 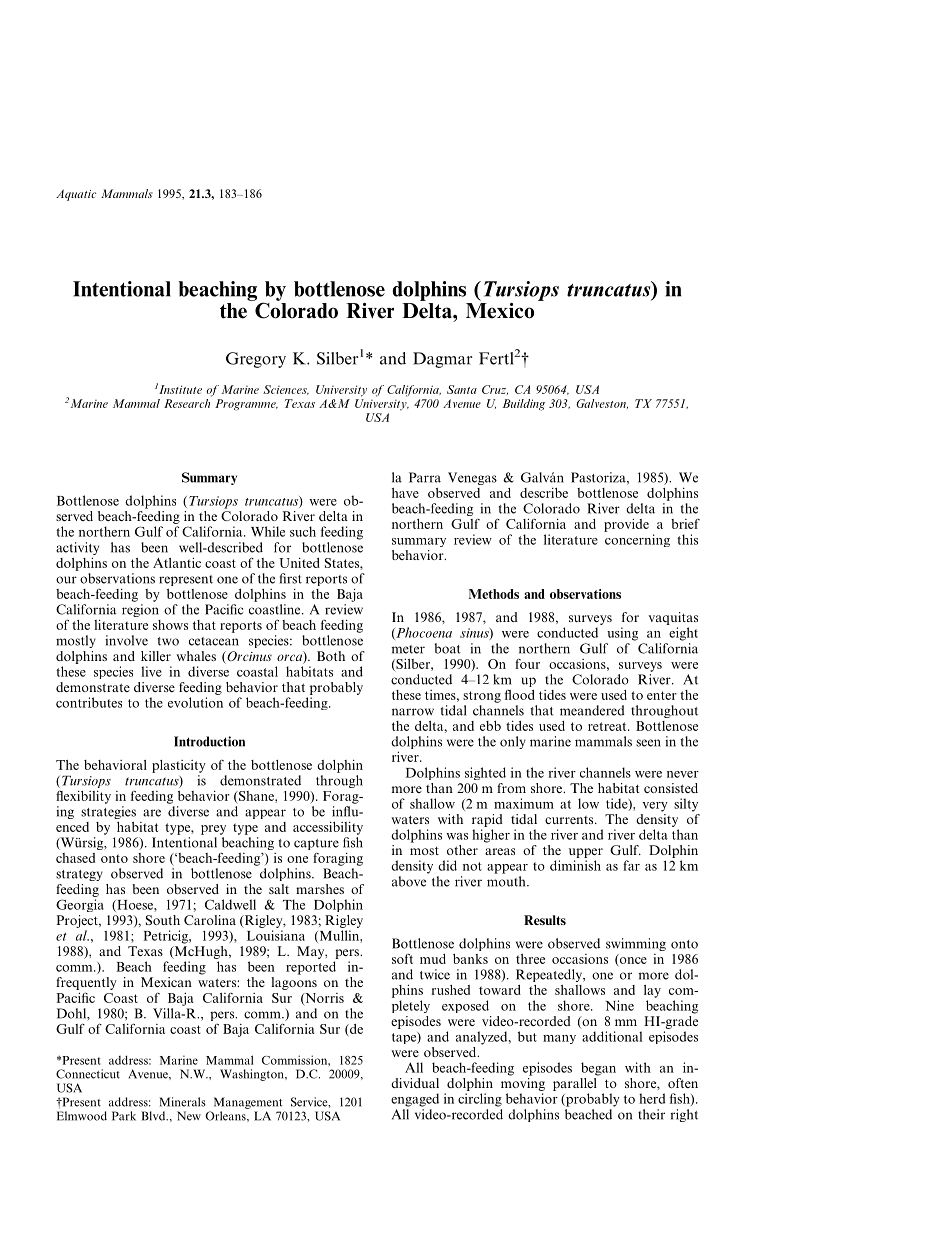 What do you see at coordinates (76, 195) in the screenshot?
I see `Aquatic` at bounding box center [76, 195].
